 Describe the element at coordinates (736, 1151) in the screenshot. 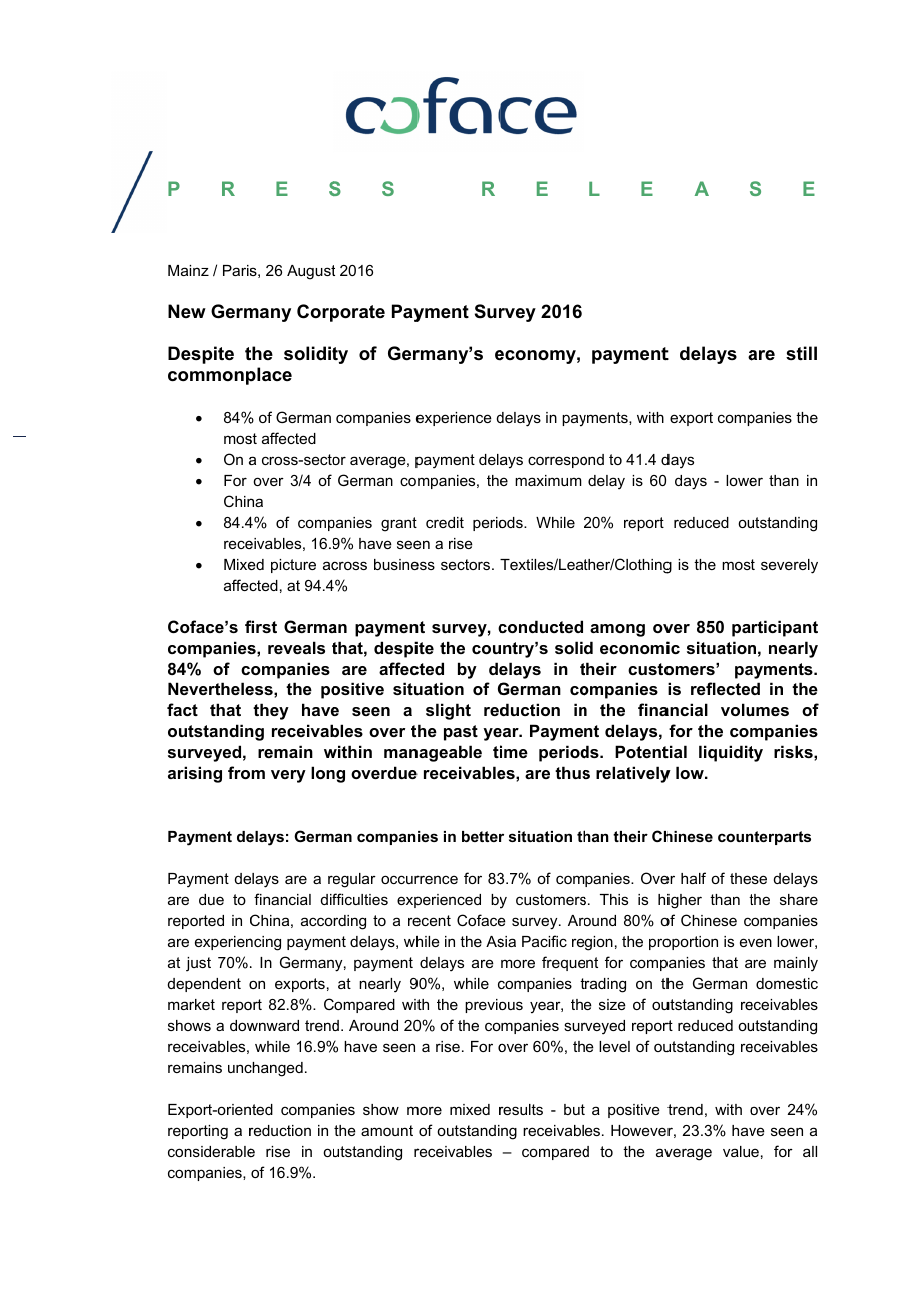

I see `valu` at that location.
